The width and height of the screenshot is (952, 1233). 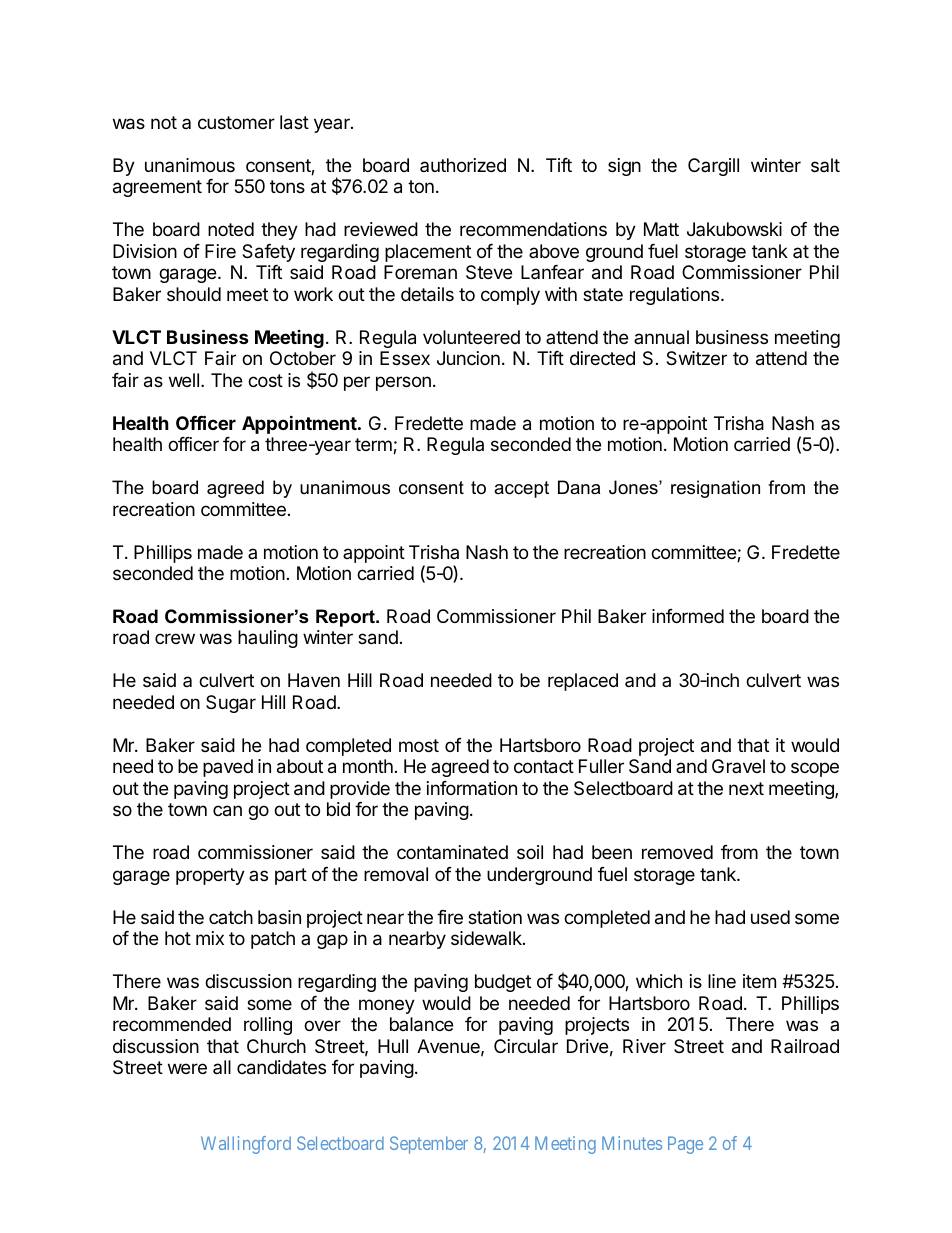 What do you see at coordinates (463, 165) in the screenshot?
I see `authorized` at bounding box center [463, 165].
